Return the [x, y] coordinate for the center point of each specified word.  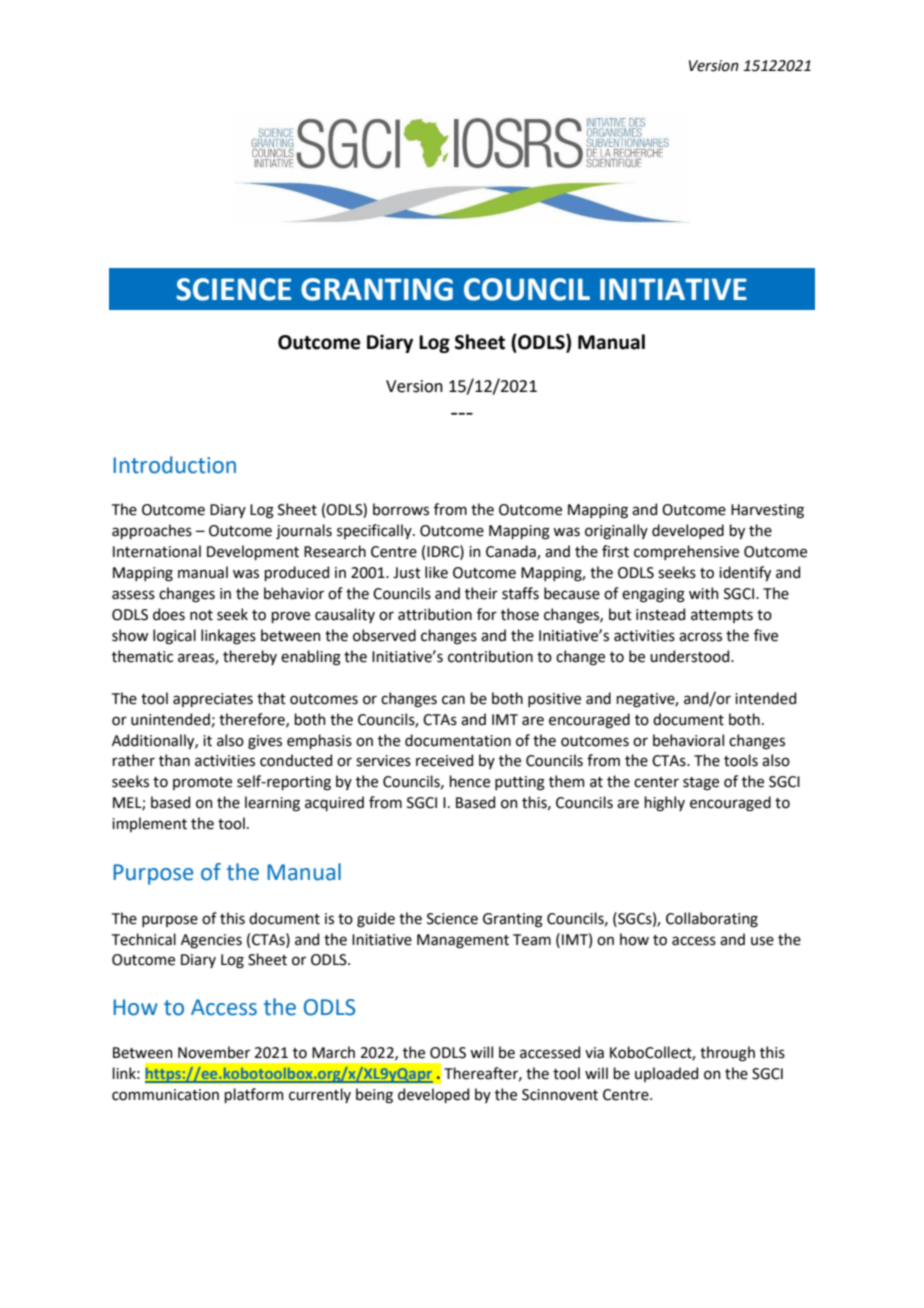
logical [174, 637]
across [700, 637]
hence [469, 781]
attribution [435, 614]
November [214, 1052]
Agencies [211, 941]
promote [202, 783]
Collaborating [712, 920]
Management [463, 941]
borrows [401, 509]
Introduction [174, 465]
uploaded [666, 1074]
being [374, 1096]
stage [701, 784]
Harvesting [767, 511]
